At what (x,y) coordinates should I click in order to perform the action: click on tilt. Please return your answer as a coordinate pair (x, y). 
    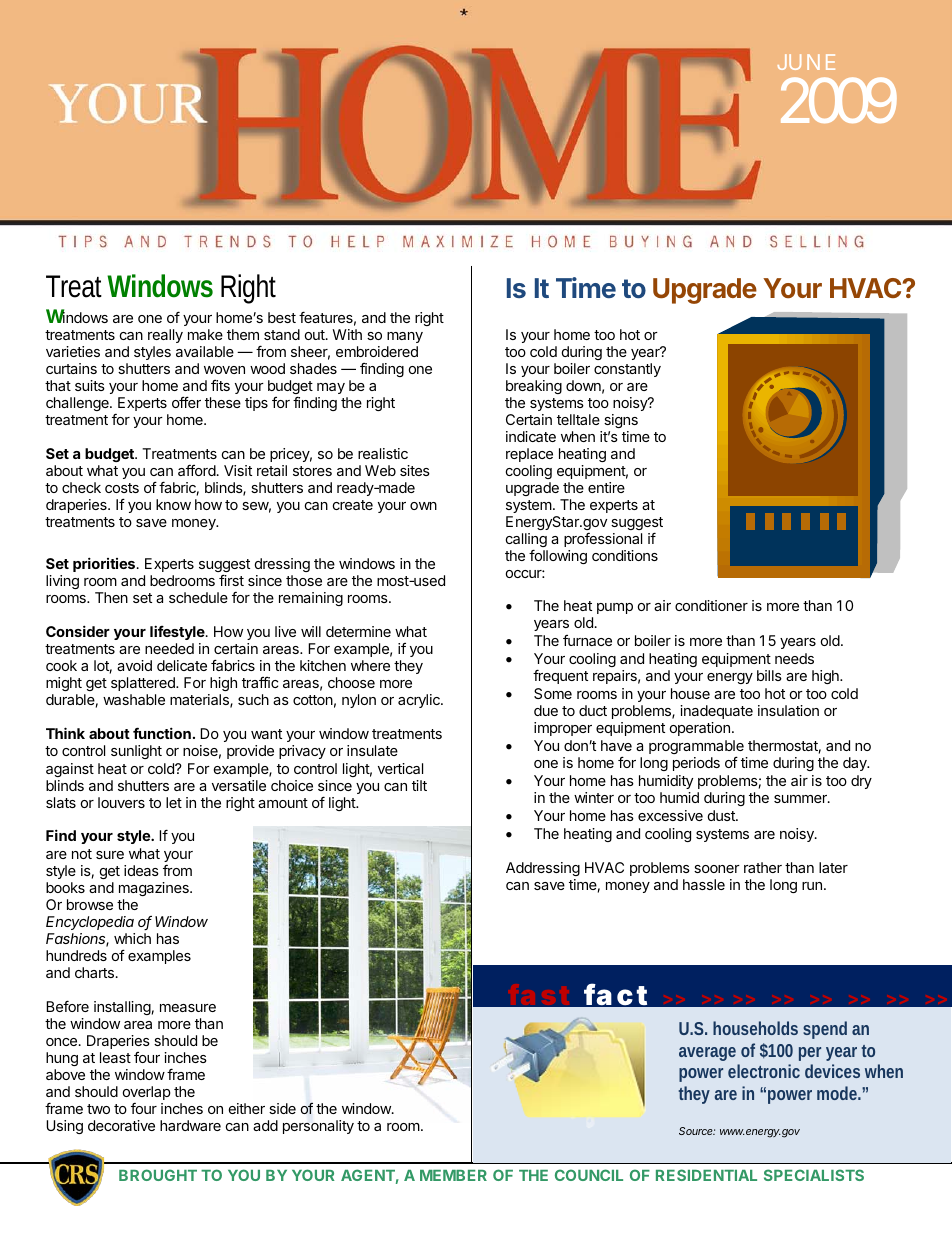
    Looking at the image, I should click on (419, 785).
